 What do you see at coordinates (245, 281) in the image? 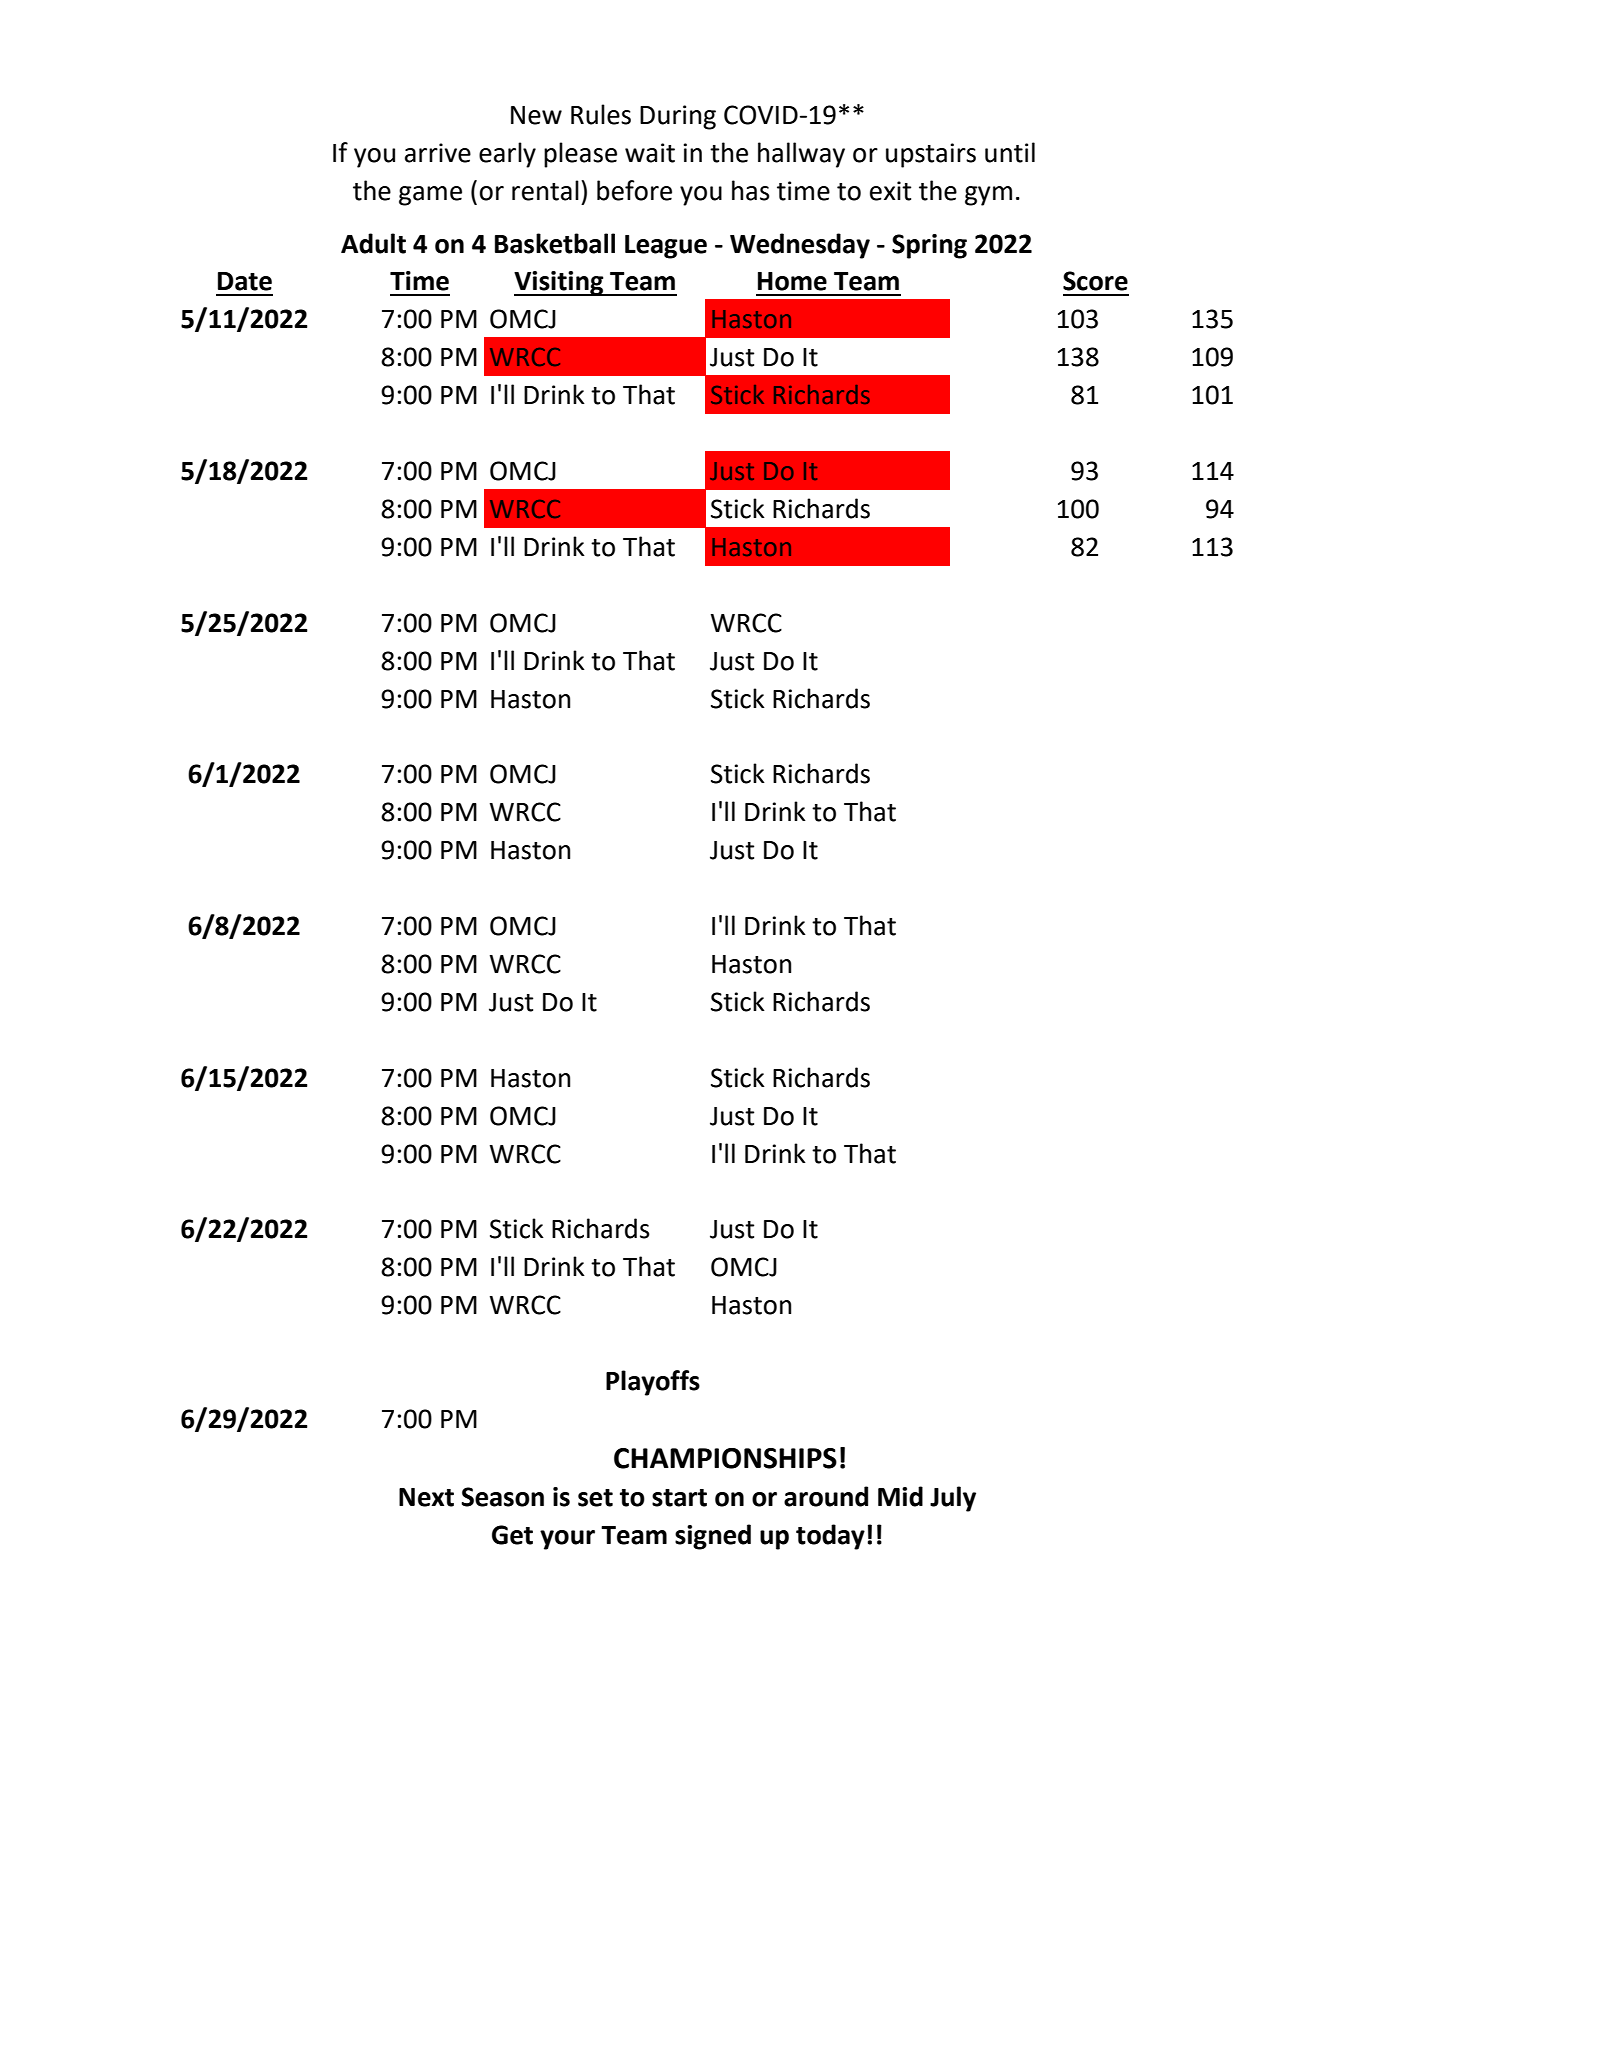
I see `Date` at bounding box center [245, 281].
